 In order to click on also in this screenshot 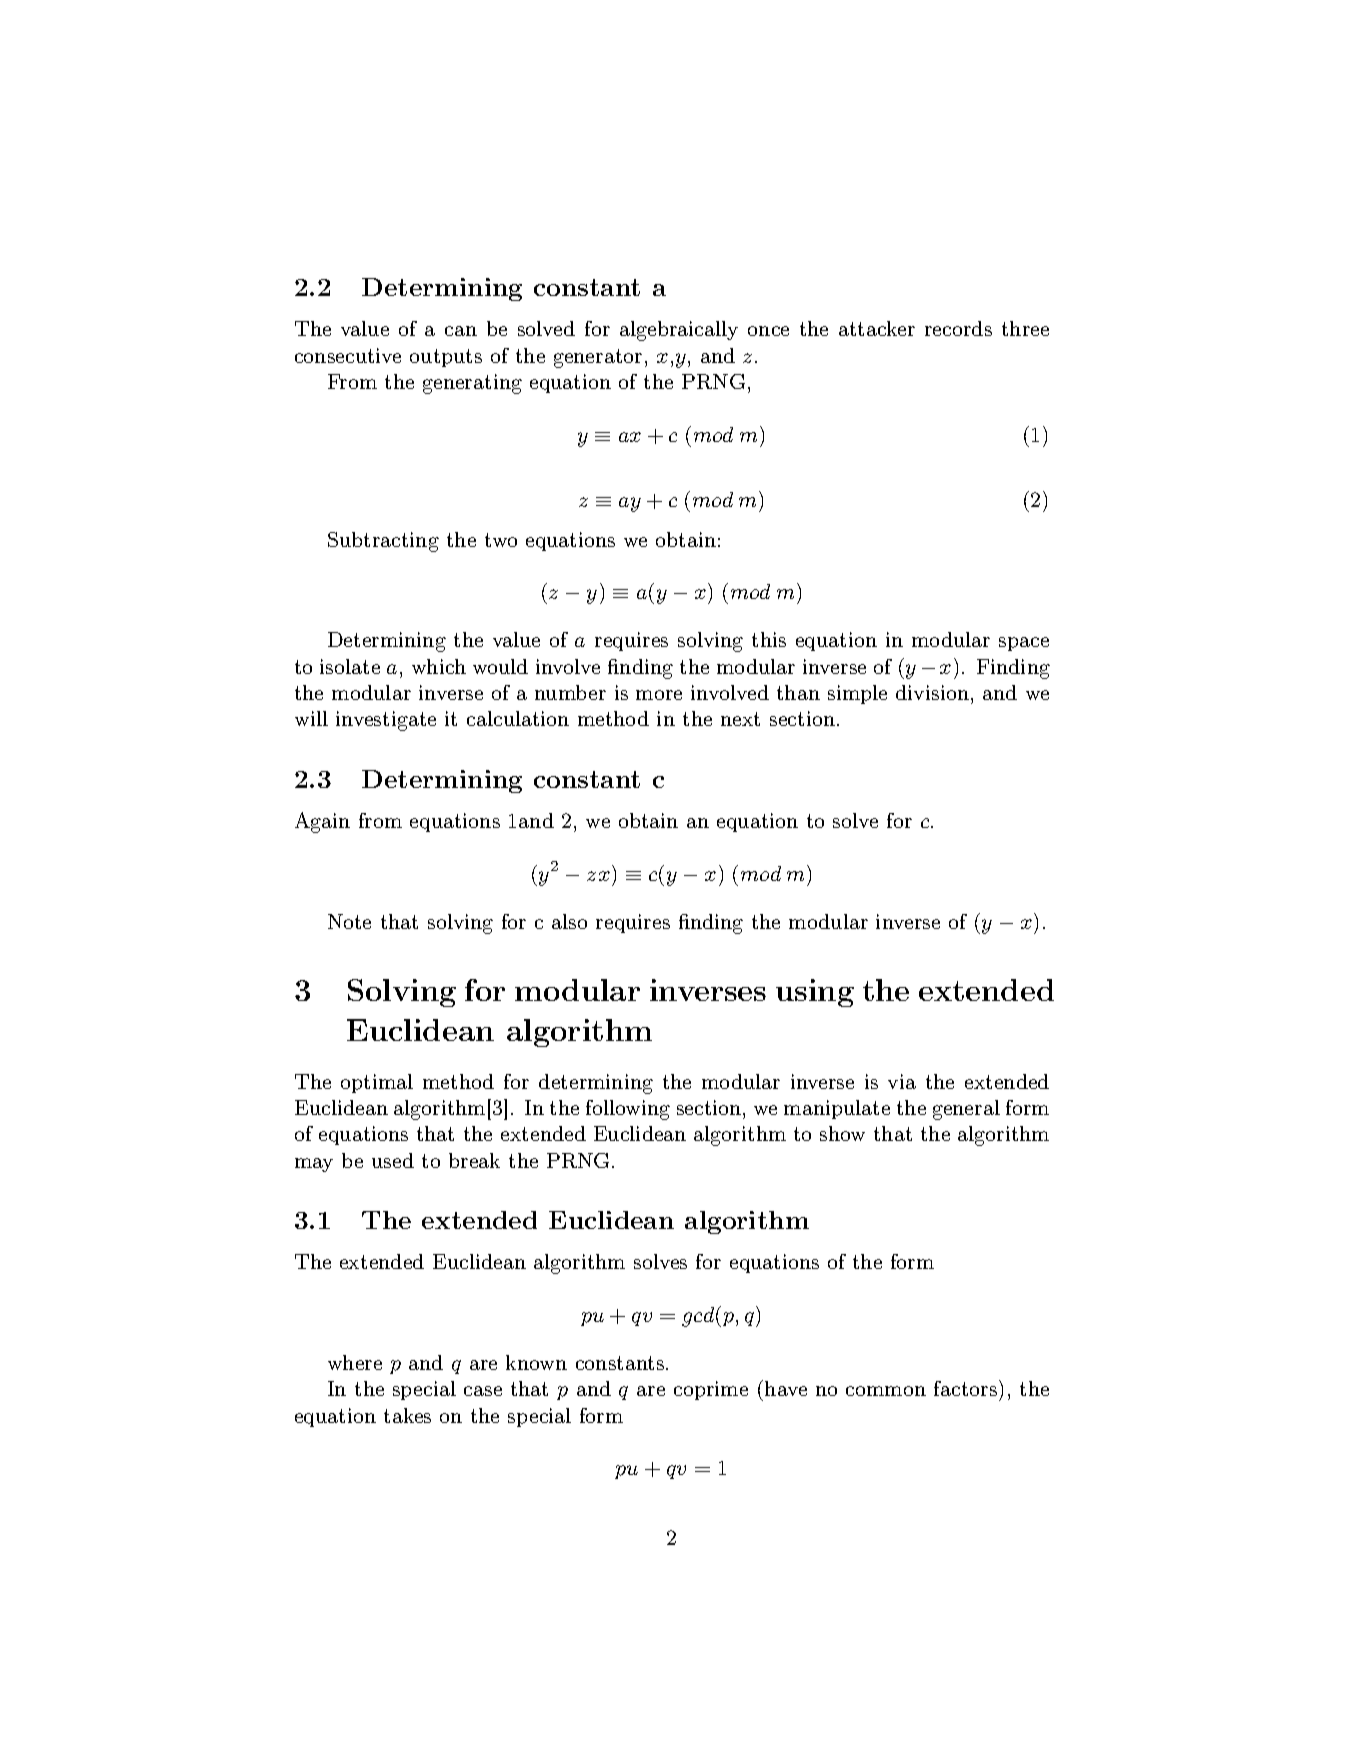, I will do `click(569, 921)`.
